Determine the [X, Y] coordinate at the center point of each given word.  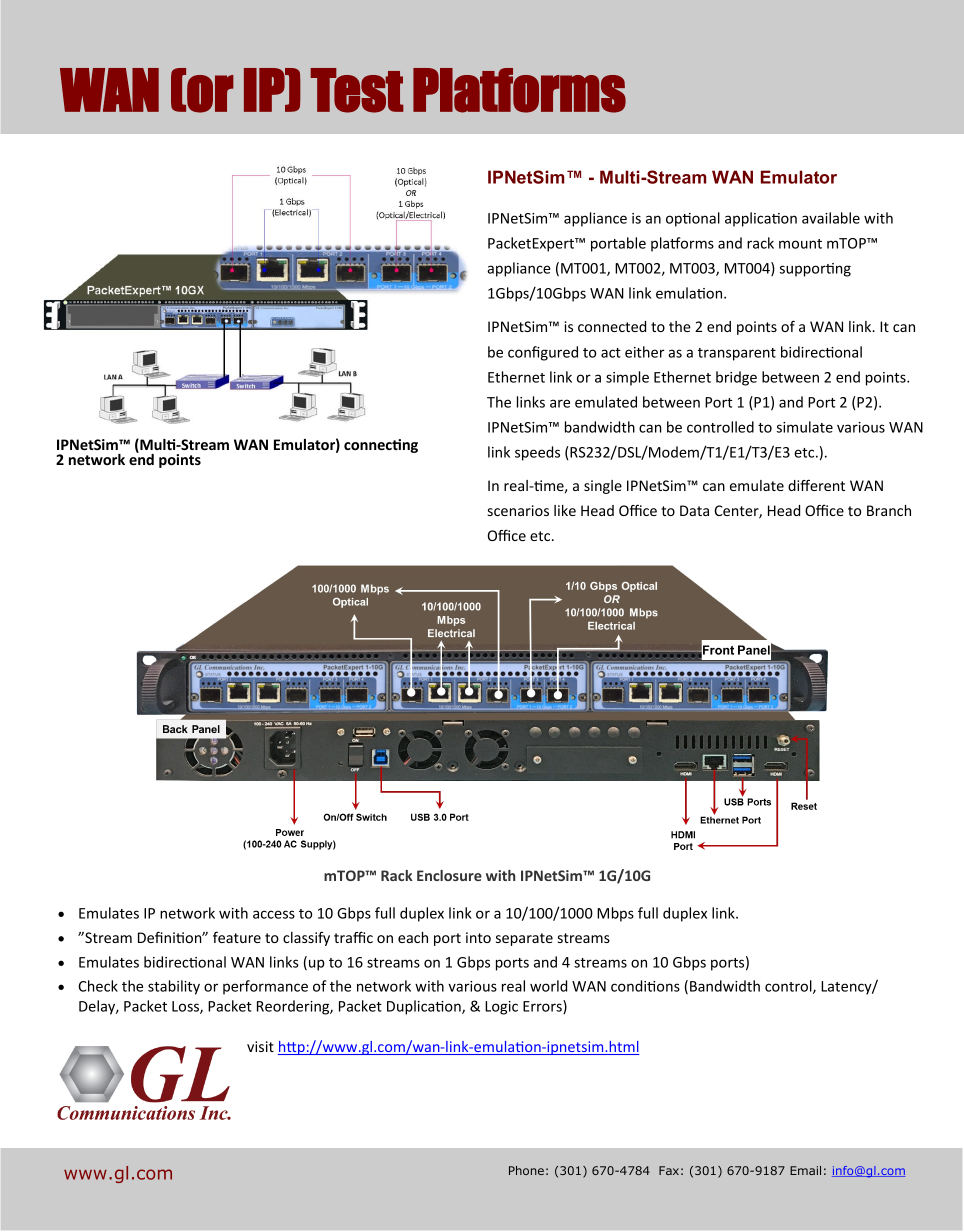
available [831, 218]
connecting [381, 446]
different [816, 485]
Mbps [615, 914]
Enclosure [449, 875]
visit [260, 1046]
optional [693, 219]
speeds [537, 453]
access [274, 914]
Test [357, 90]
